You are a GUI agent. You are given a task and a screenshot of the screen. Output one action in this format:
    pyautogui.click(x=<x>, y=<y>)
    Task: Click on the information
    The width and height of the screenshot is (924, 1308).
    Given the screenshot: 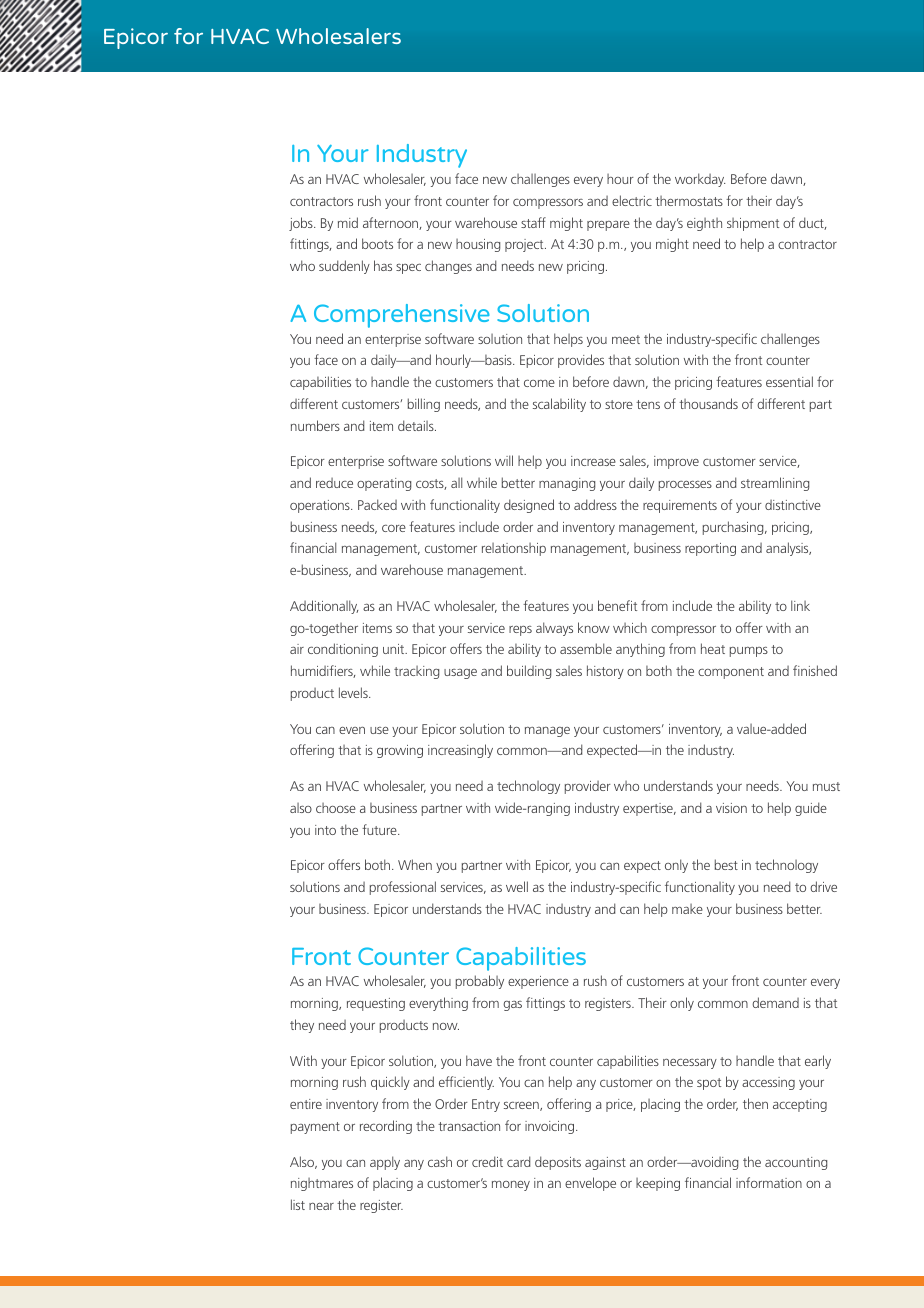 What is the action you would take?
    pyautogui.click(x=769, y=1182)
